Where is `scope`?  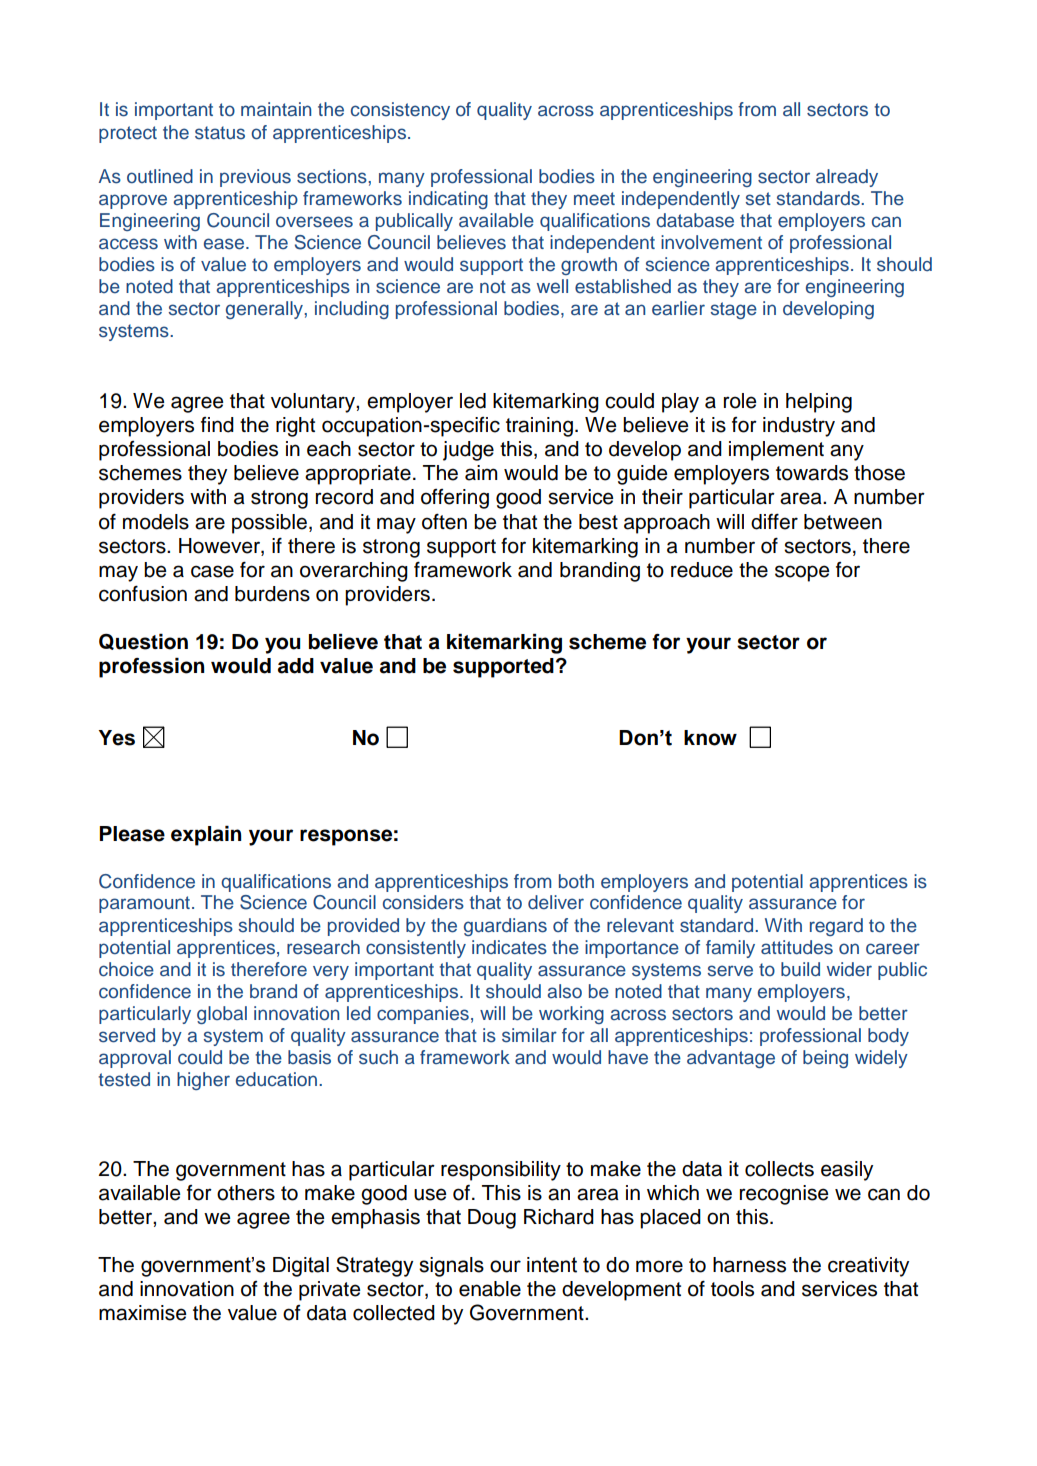
scope is located at coordinates (802, 573).
